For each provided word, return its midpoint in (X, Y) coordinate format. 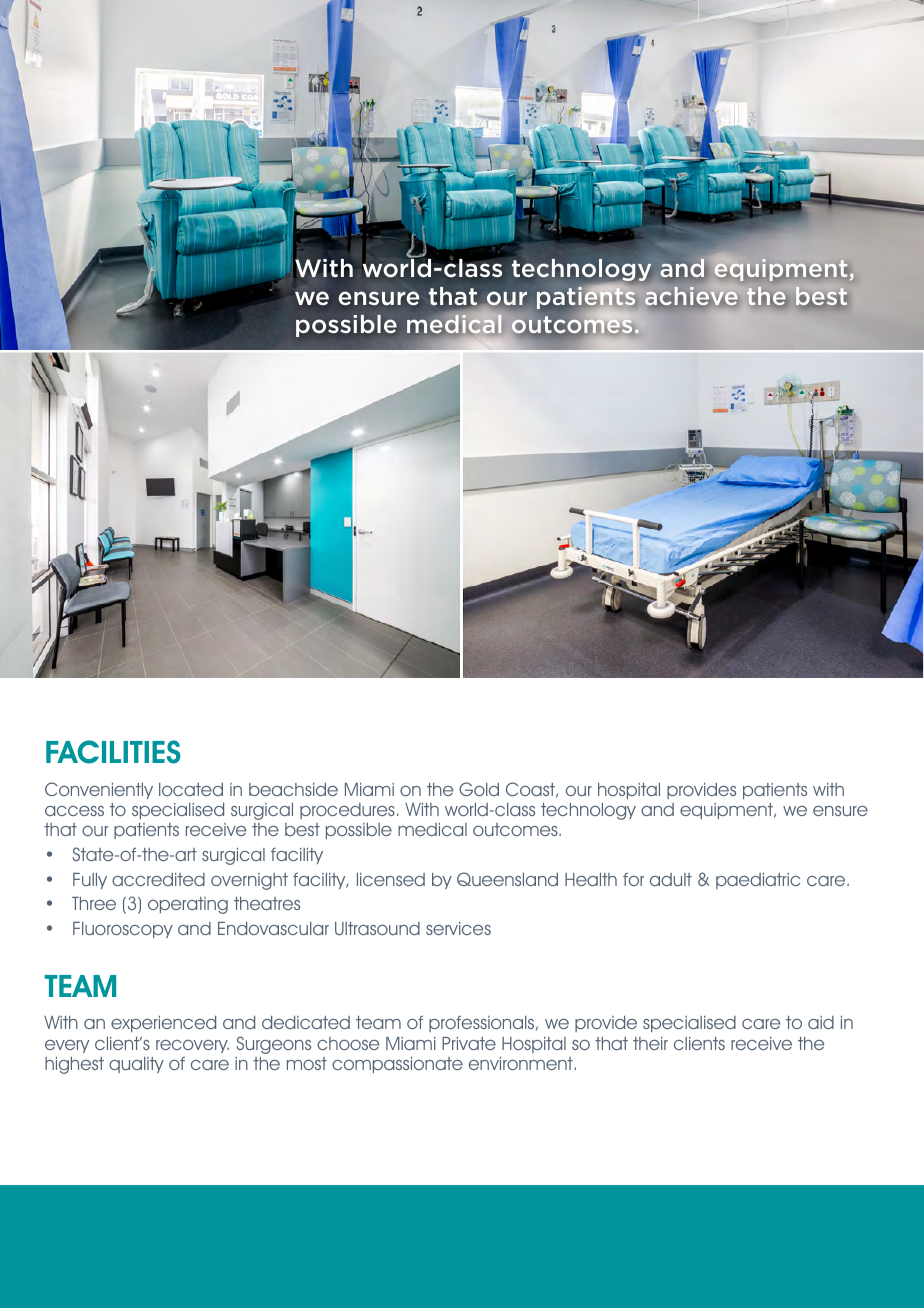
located (191, 789)
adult (671, 879)
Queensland (507, 879)
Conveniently (99, 790)
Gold (479, 789)
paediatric (758, 881)
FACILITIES (113, 752)
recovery (192, 1046)
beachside (293, 789)
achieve (691, 296)
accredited (158, 879)
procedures (347, 811)
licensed (391, 879)
